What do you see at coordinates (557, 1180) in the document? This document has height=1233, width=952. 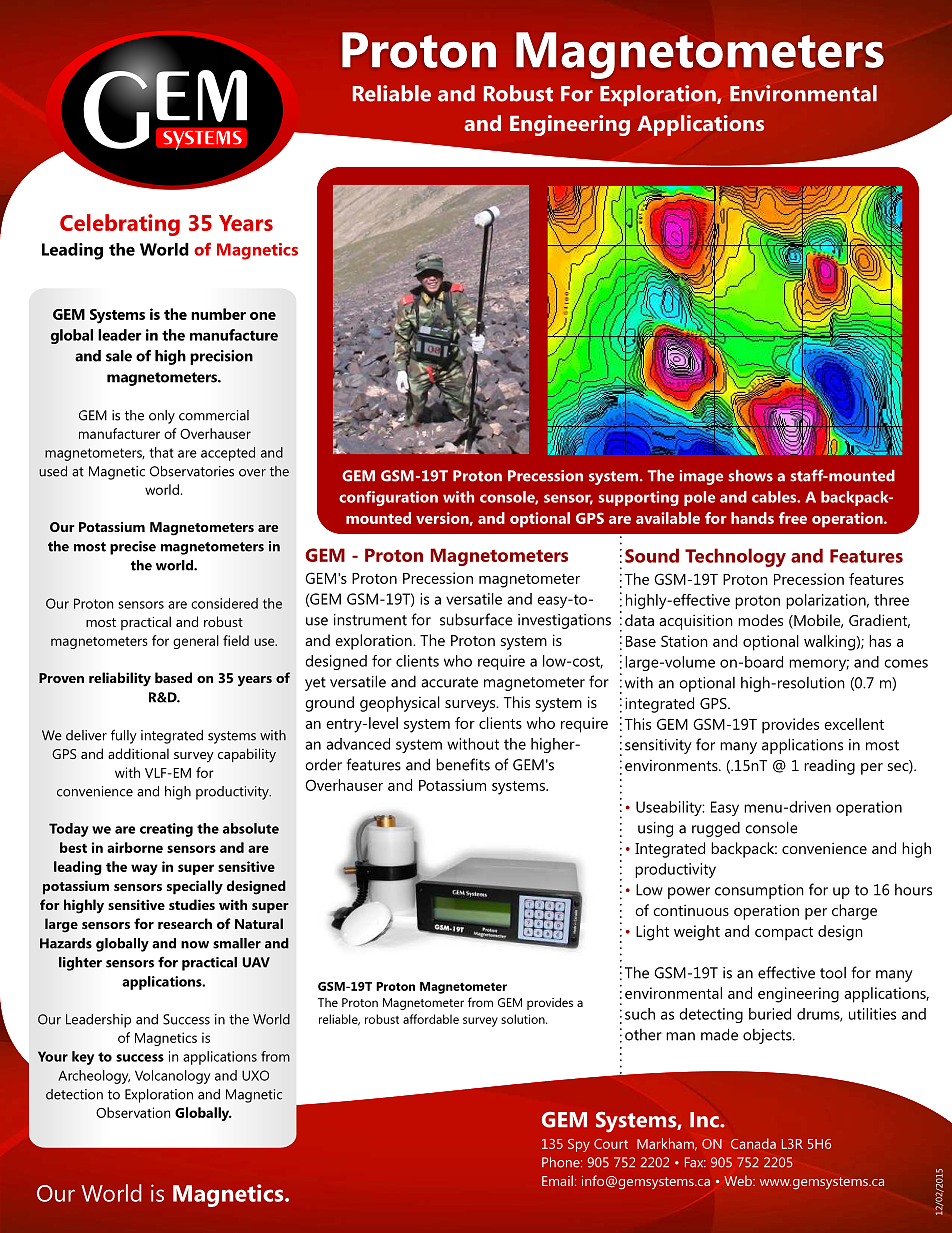 I see `Email` at bounding box center [557, 1180].
